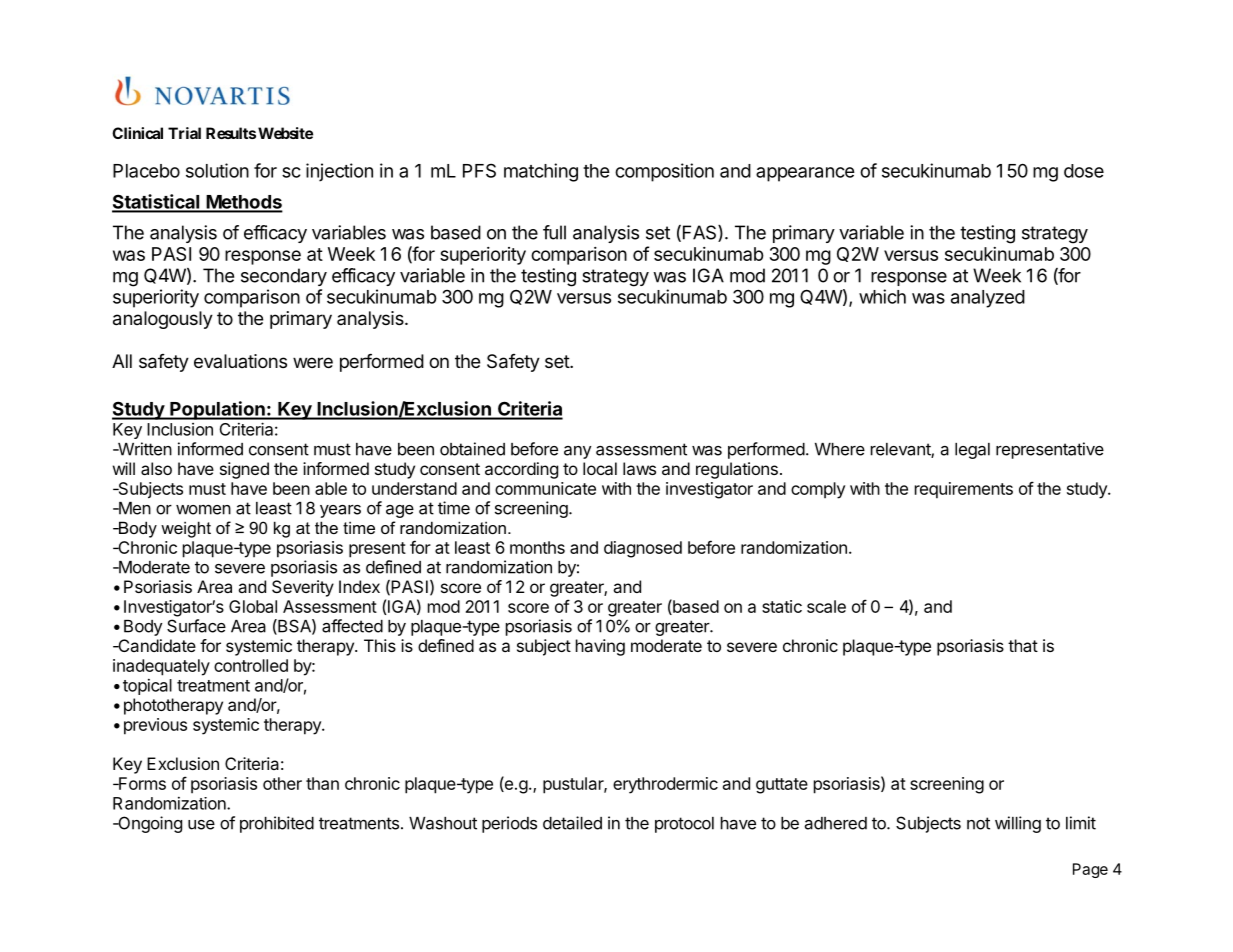 This document has height=952, width=1233. Describe the element at coordinates (217, 170) in the document. I see `solution` at that location.
